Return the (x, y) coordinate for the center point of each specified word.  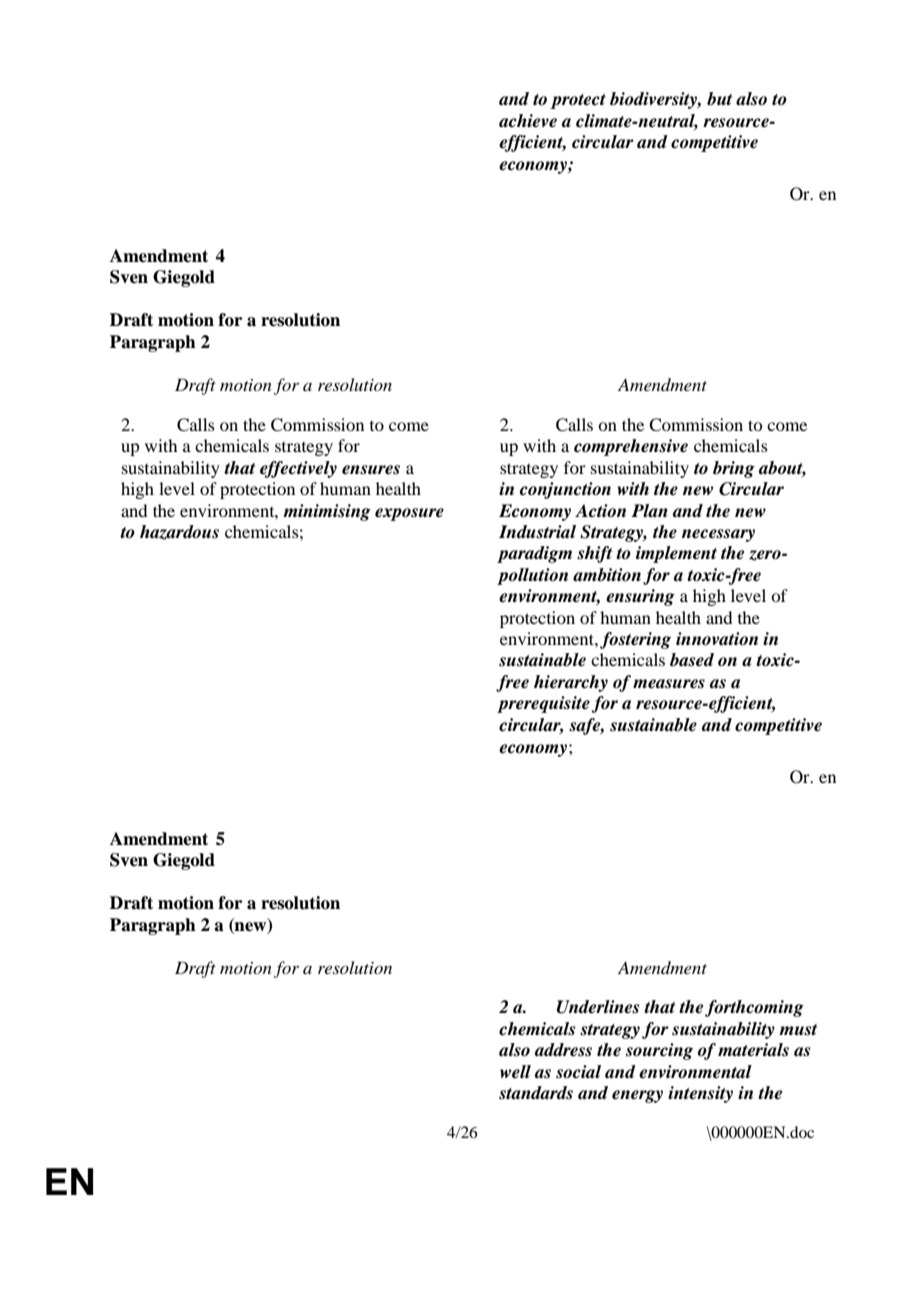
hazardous (179, 532)
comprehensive (631, 447)
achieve (528, 121)
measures (669, 684)
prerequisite (543, 704)
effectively (298, 469)
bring (734, 469)
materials (753, 1050)
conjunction (565, 490)
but (719, 99)
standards (536, 1093)
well (515, 1072)
